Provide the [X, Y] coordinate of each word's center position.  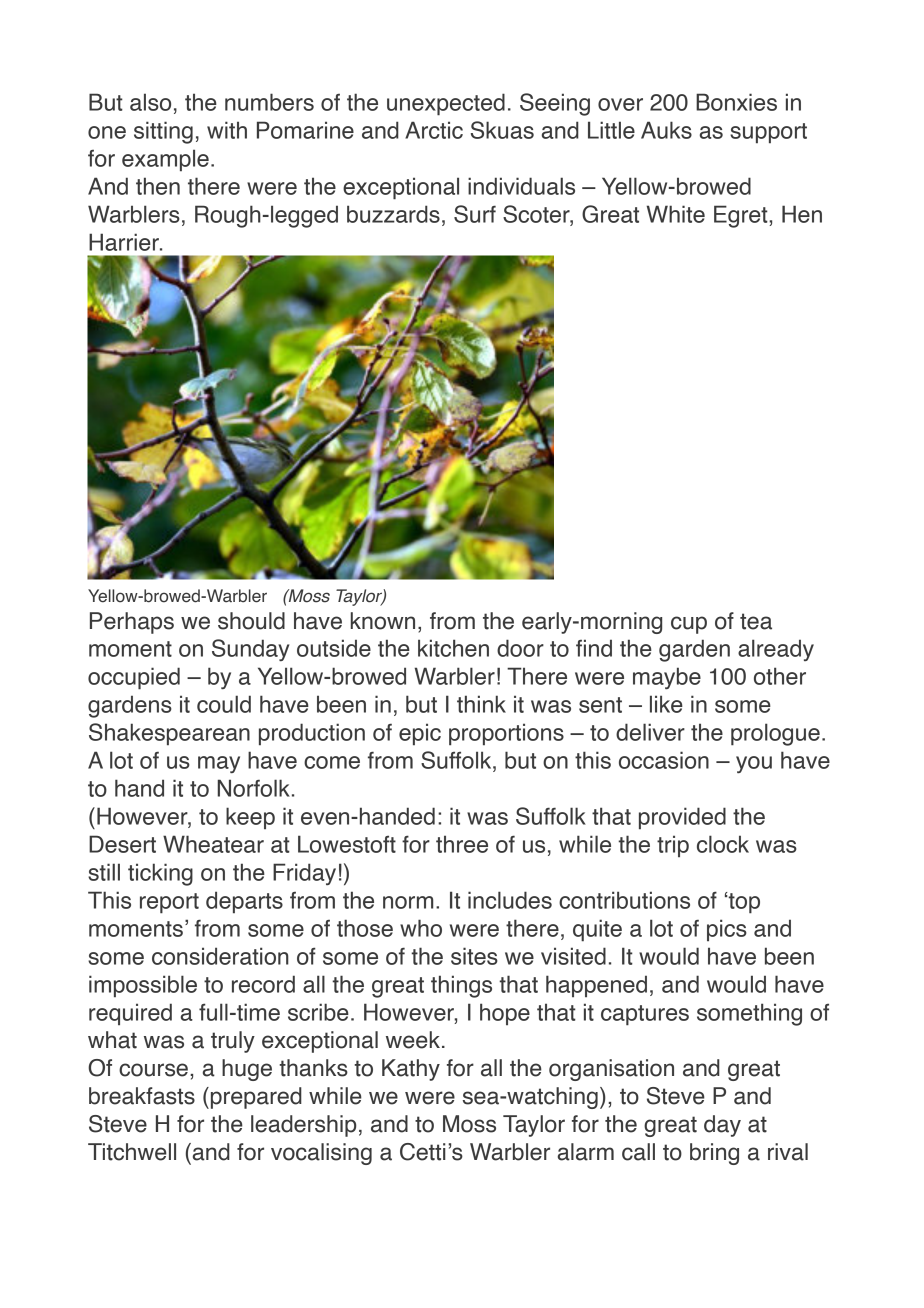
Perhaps [132, 623]
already [776, 650]
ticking [160, 874]
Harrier [125, 242]
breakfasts [142, 1096]
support [768, 133]
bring [714, 1154]
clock [723, 844]
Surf [475, 214]
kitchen [453, 648]
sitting [163, 132]
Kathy [411, 1070]
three [462, 844]
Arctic [434, 130]
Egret [742, 216]
